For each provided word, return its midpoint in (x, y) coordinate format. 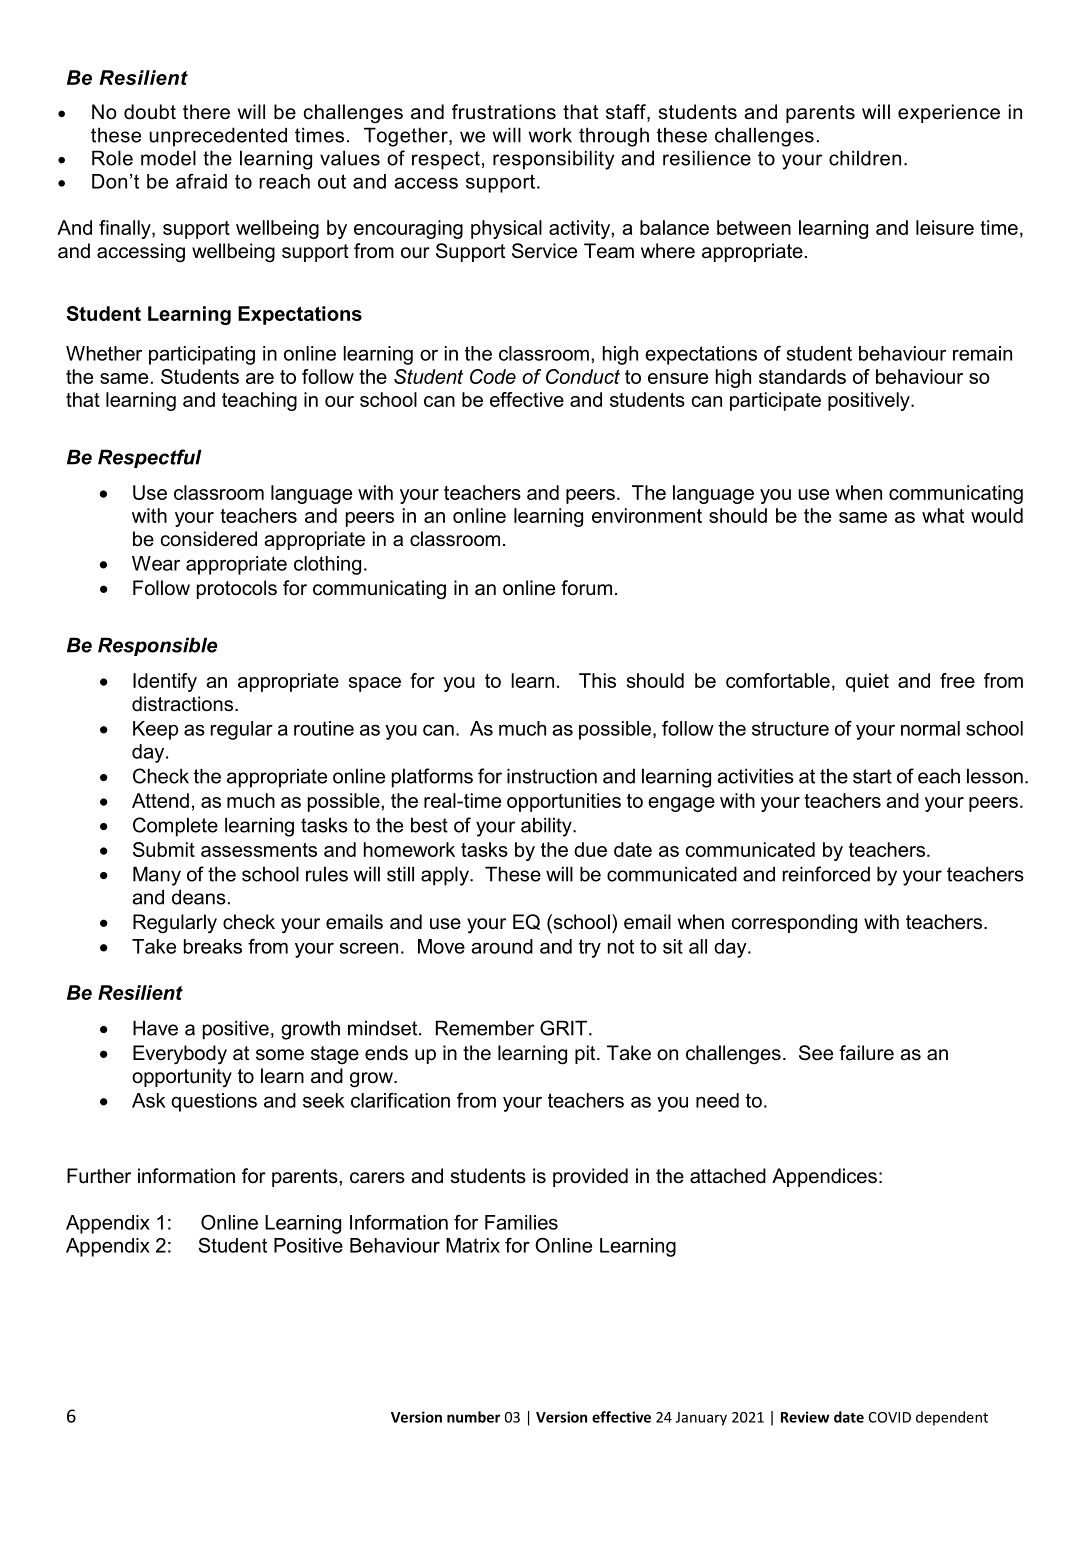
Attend (160, 800)
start (872, 776)
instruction (552, 776)
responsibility (553, 160)
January (701, 1419)
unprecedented (218, 137)
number (473, 1417)
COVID (889, 1417)
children (865, 158)
